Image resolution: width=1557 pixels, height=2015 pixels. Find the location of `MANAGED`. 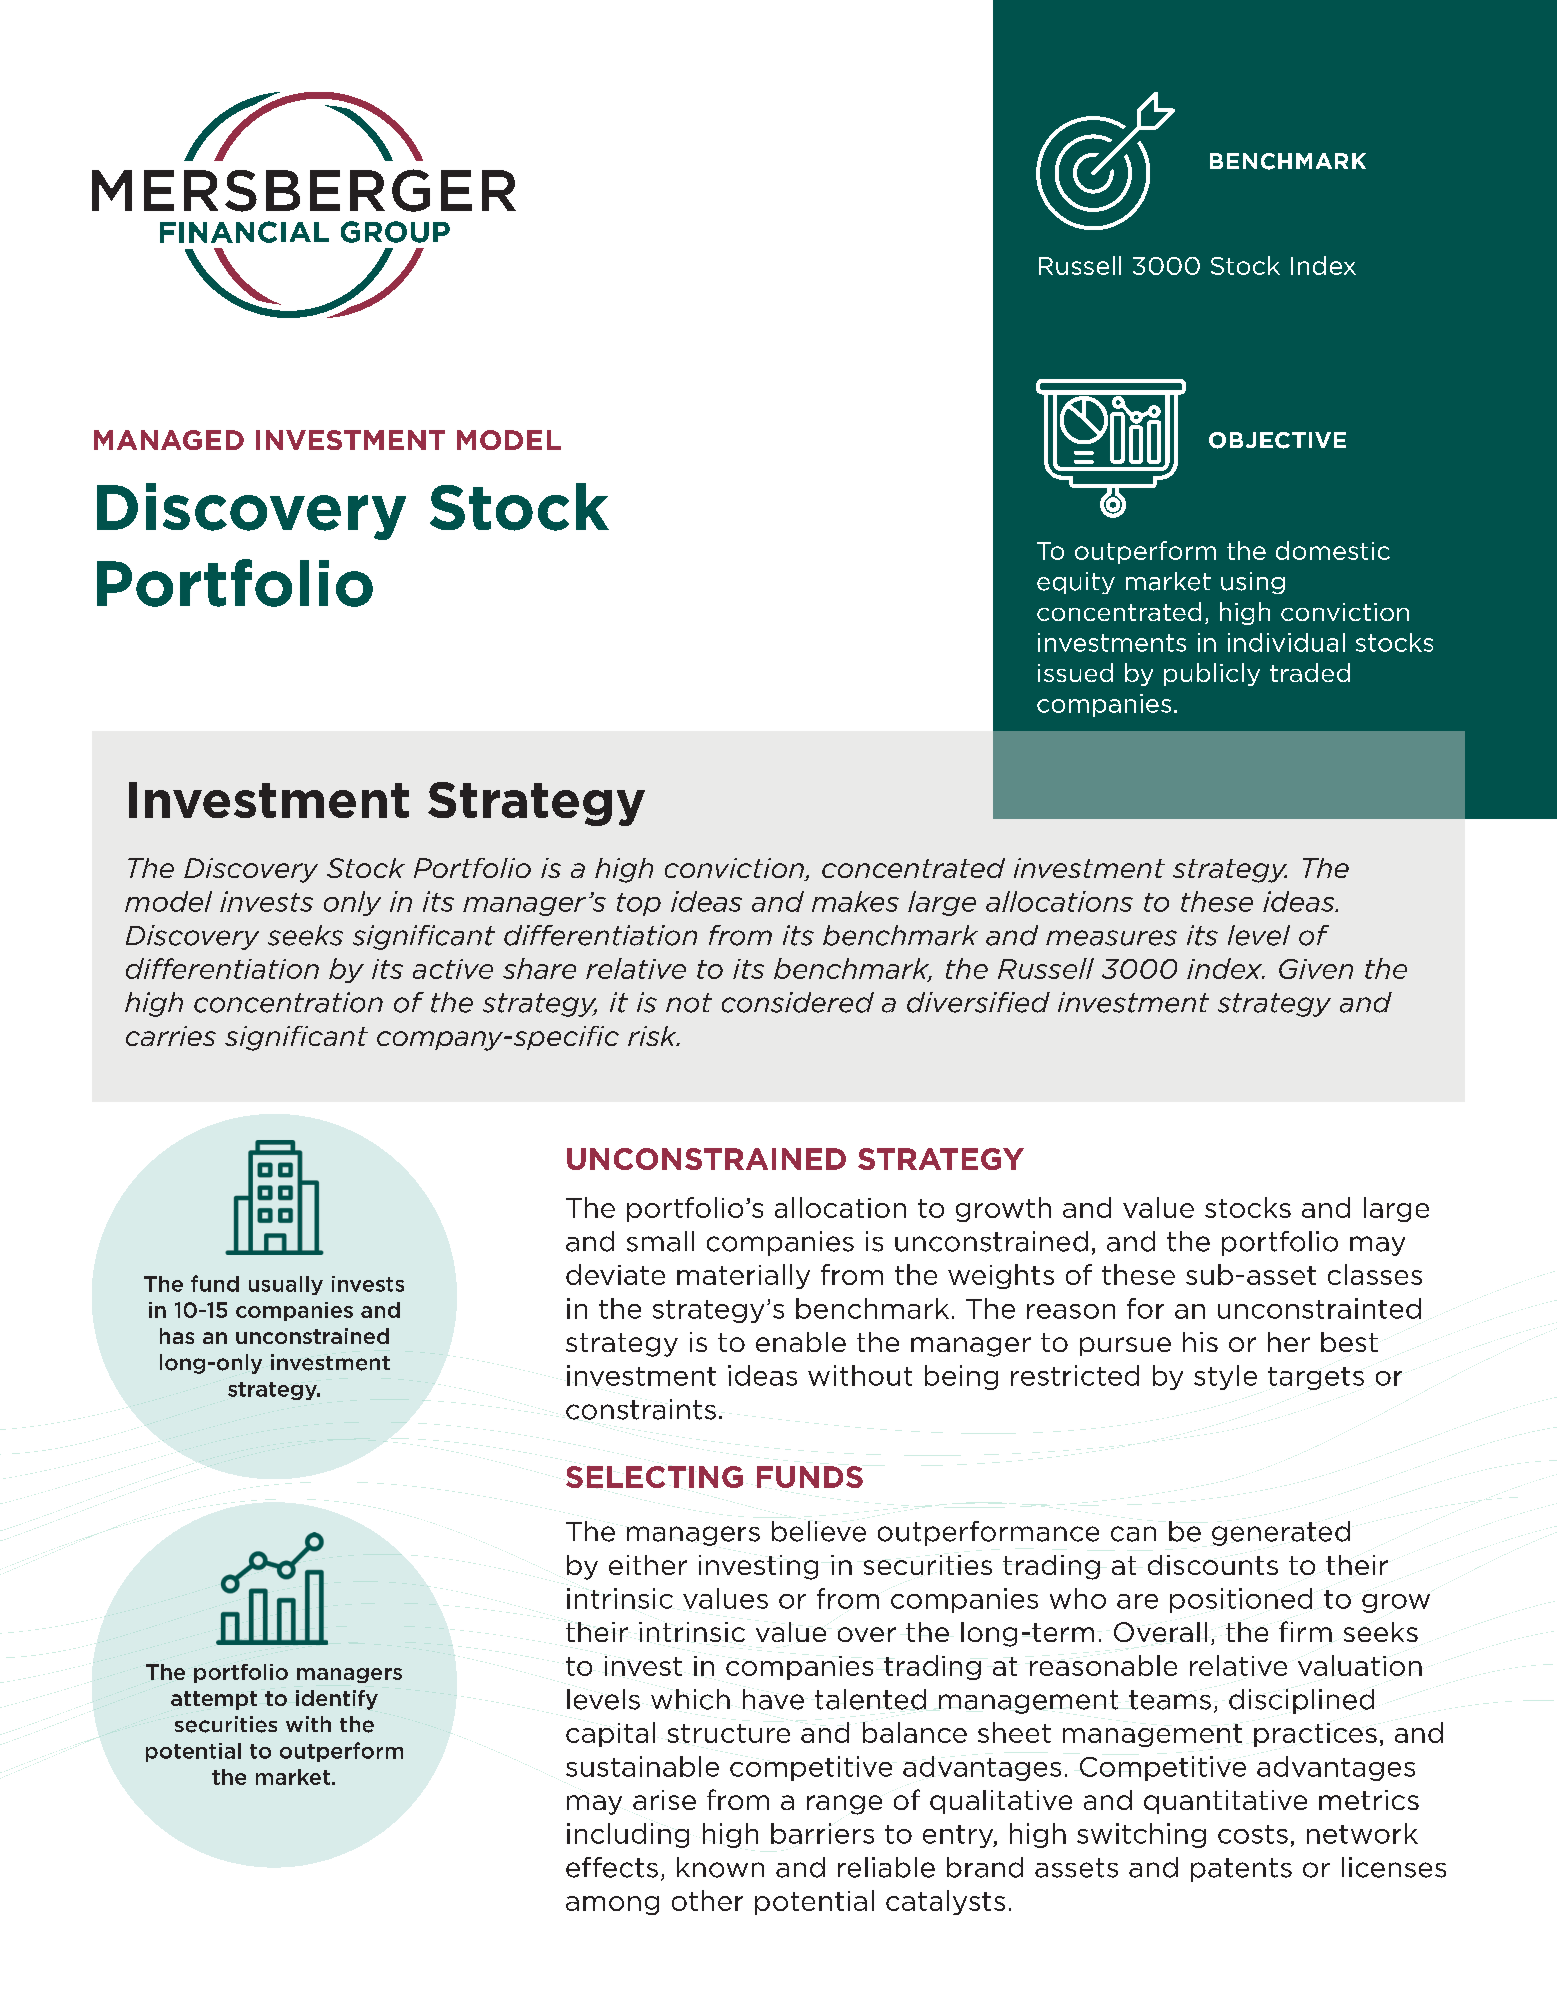

MANAGED is located at coordinates (169, 440).
